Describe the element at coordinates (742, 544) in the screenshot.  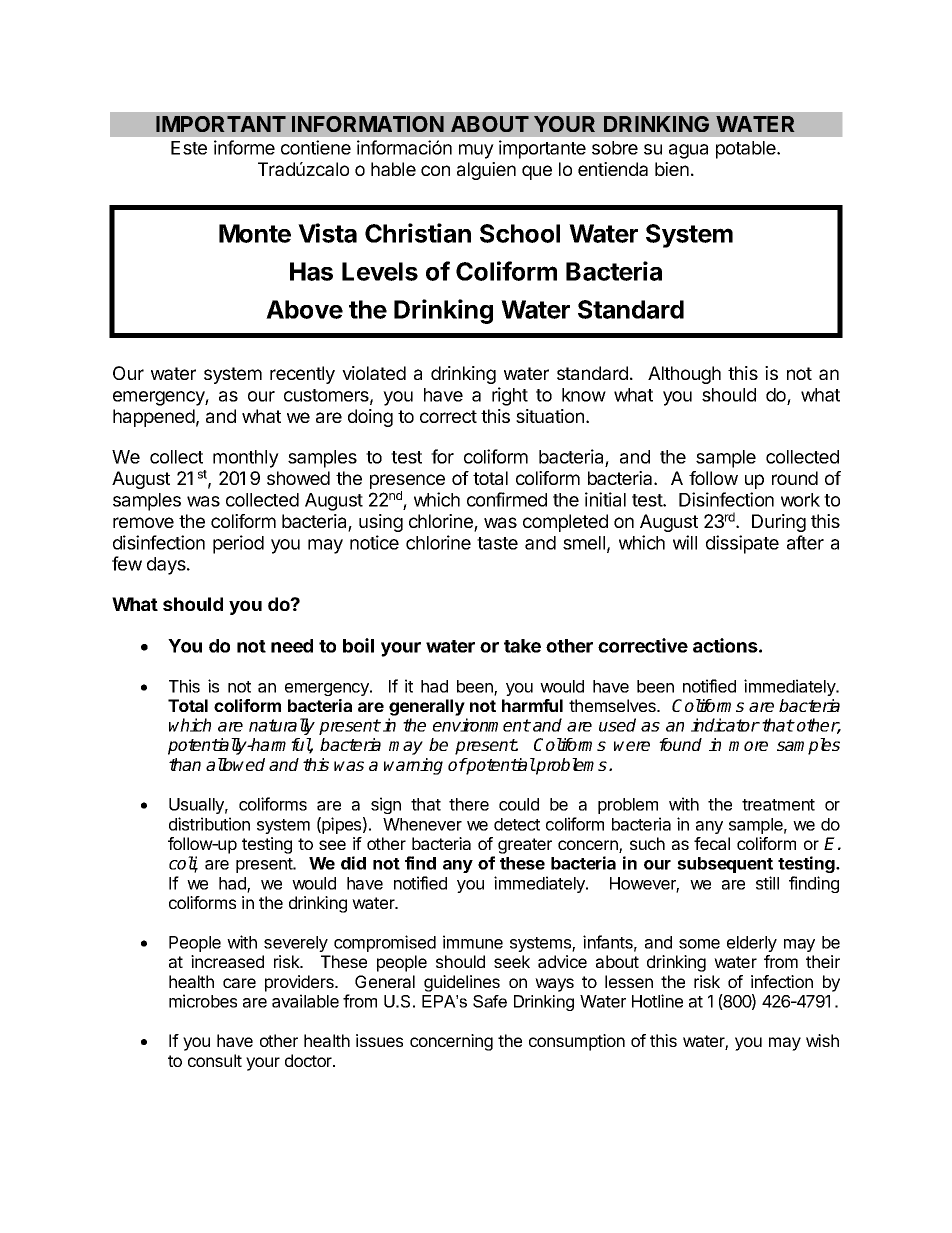
I see `dissipate` at that location.
